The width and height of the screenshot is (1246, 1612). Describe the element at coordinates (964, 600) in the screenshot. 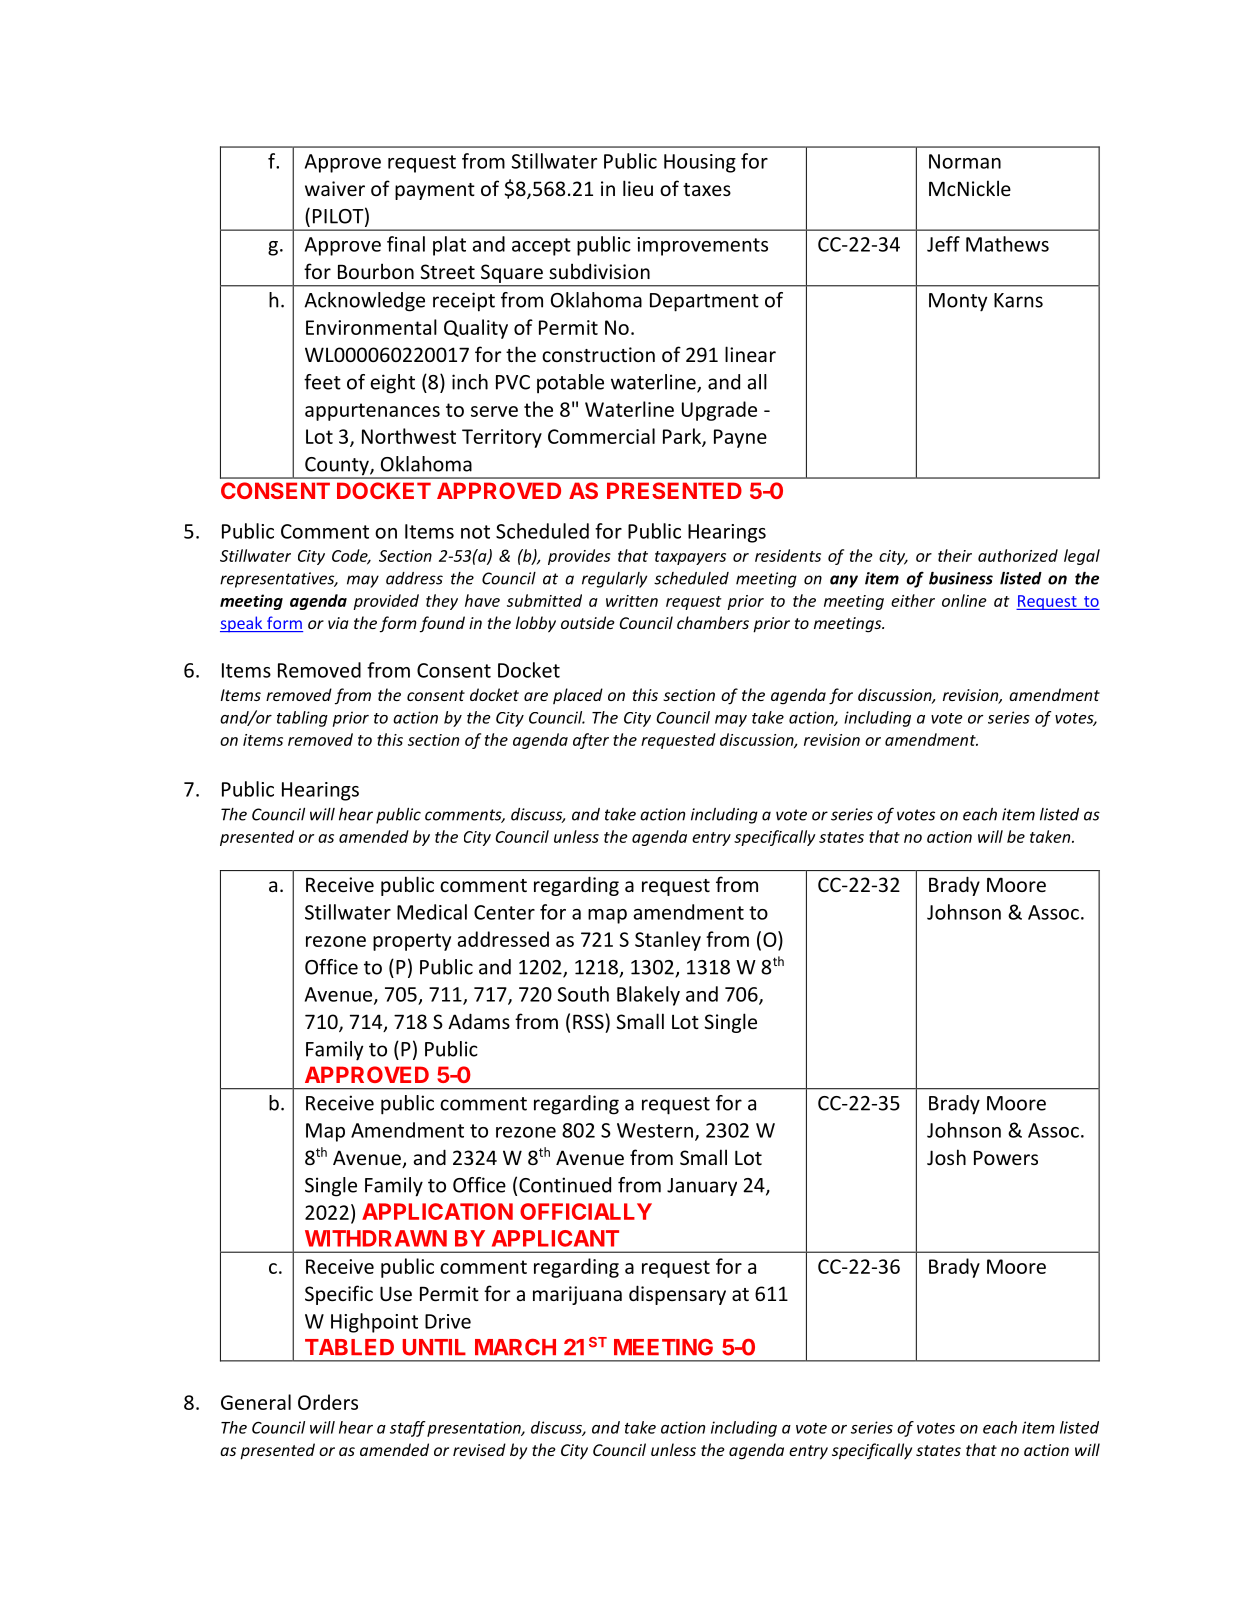

I see `online` at that location.
